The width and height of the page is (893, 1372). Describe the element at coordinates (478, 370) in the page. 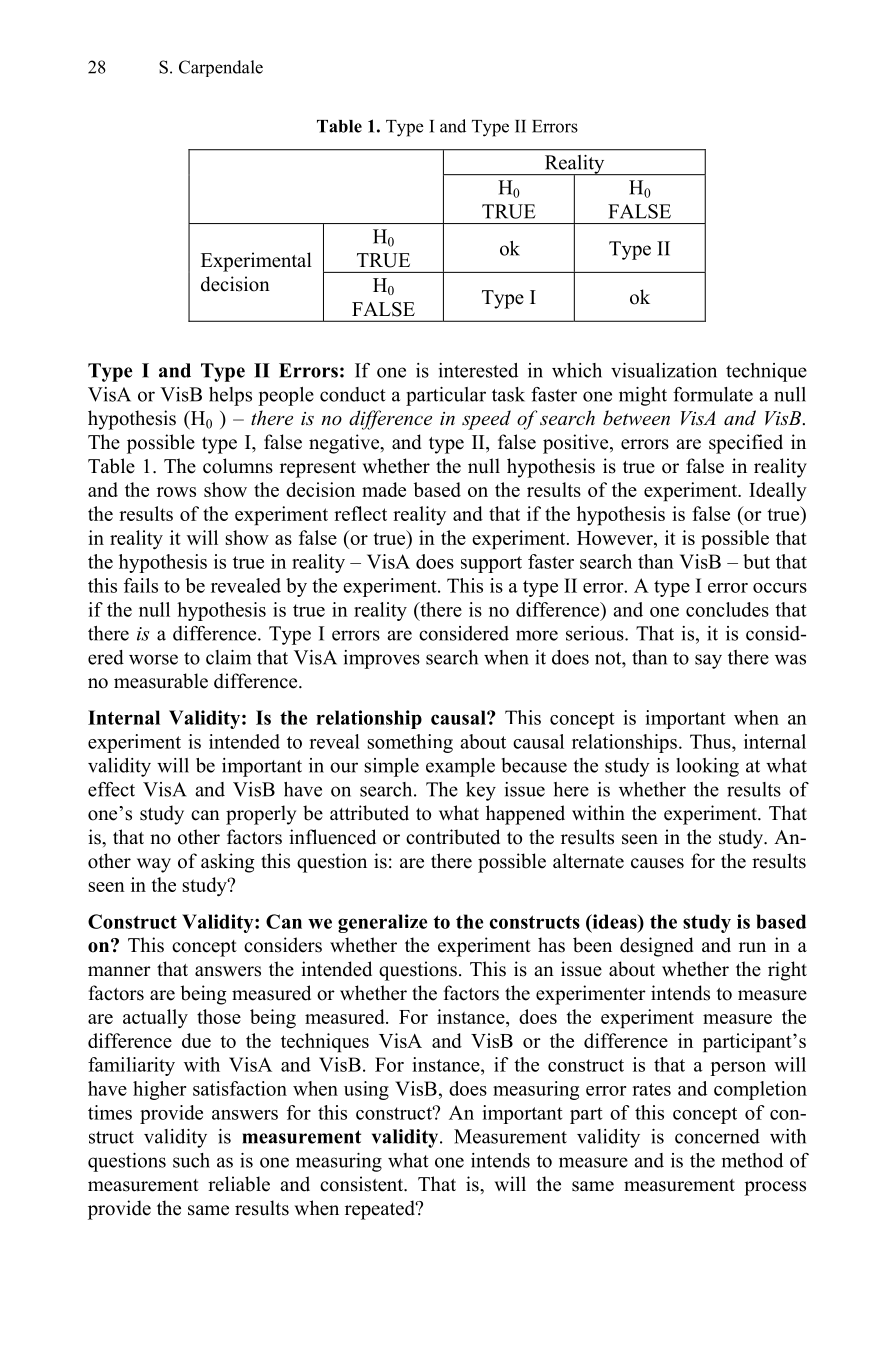

I see `interested` at that location.
